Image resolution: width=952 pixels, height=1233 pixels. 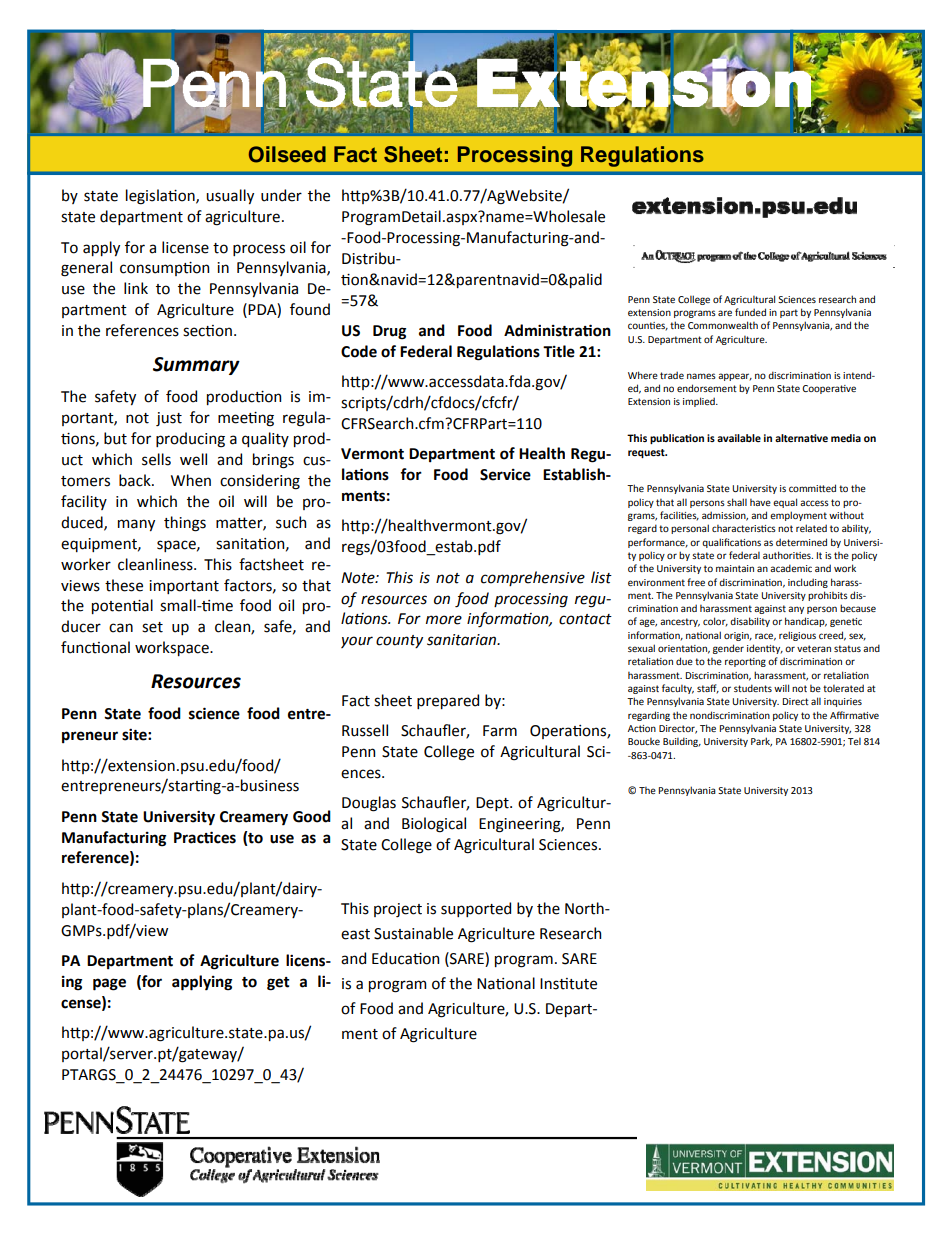 I want to click on supported, so click(x=476, y=909).
